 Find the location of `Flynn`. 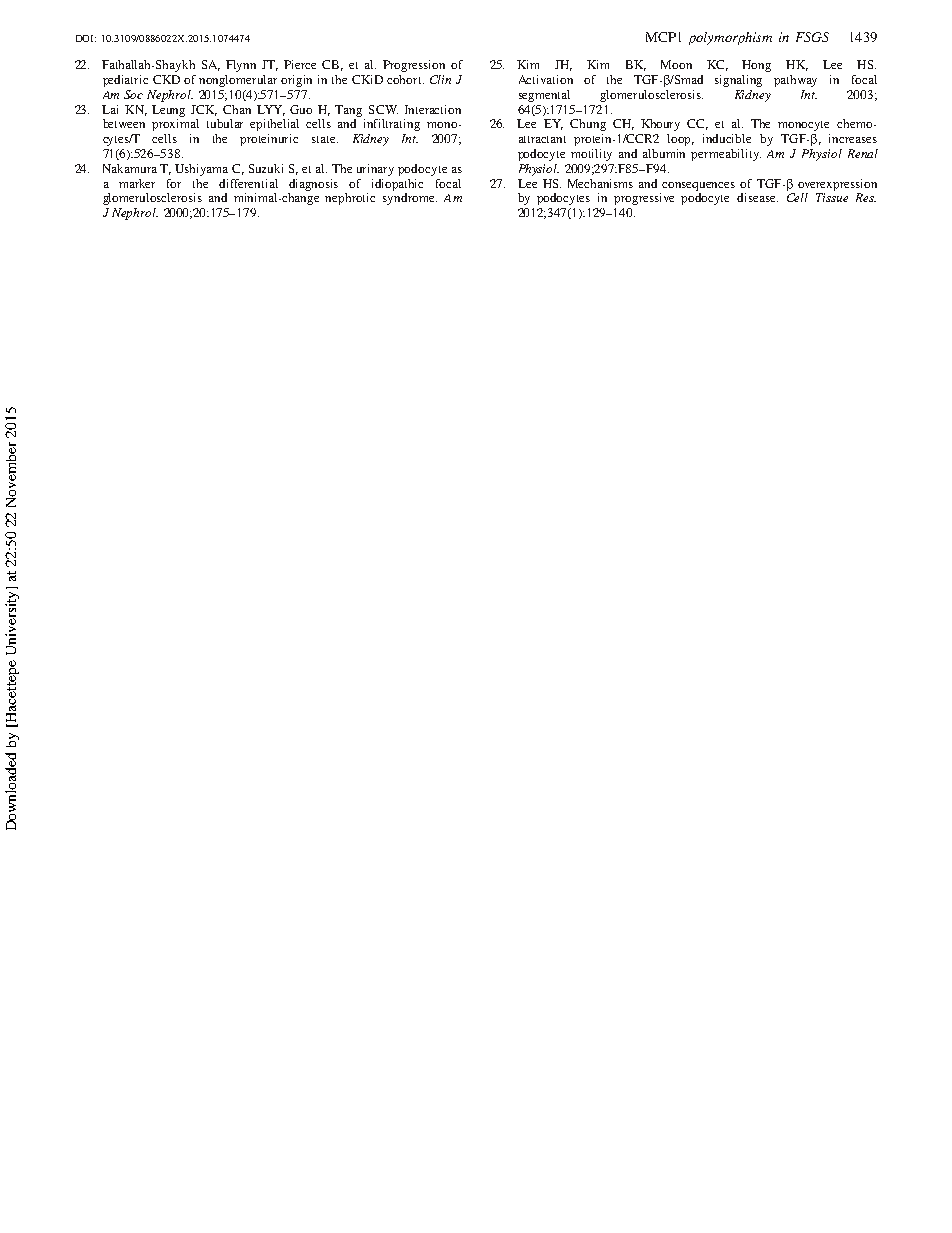

Flynn is located at coordinates (241, 66).
